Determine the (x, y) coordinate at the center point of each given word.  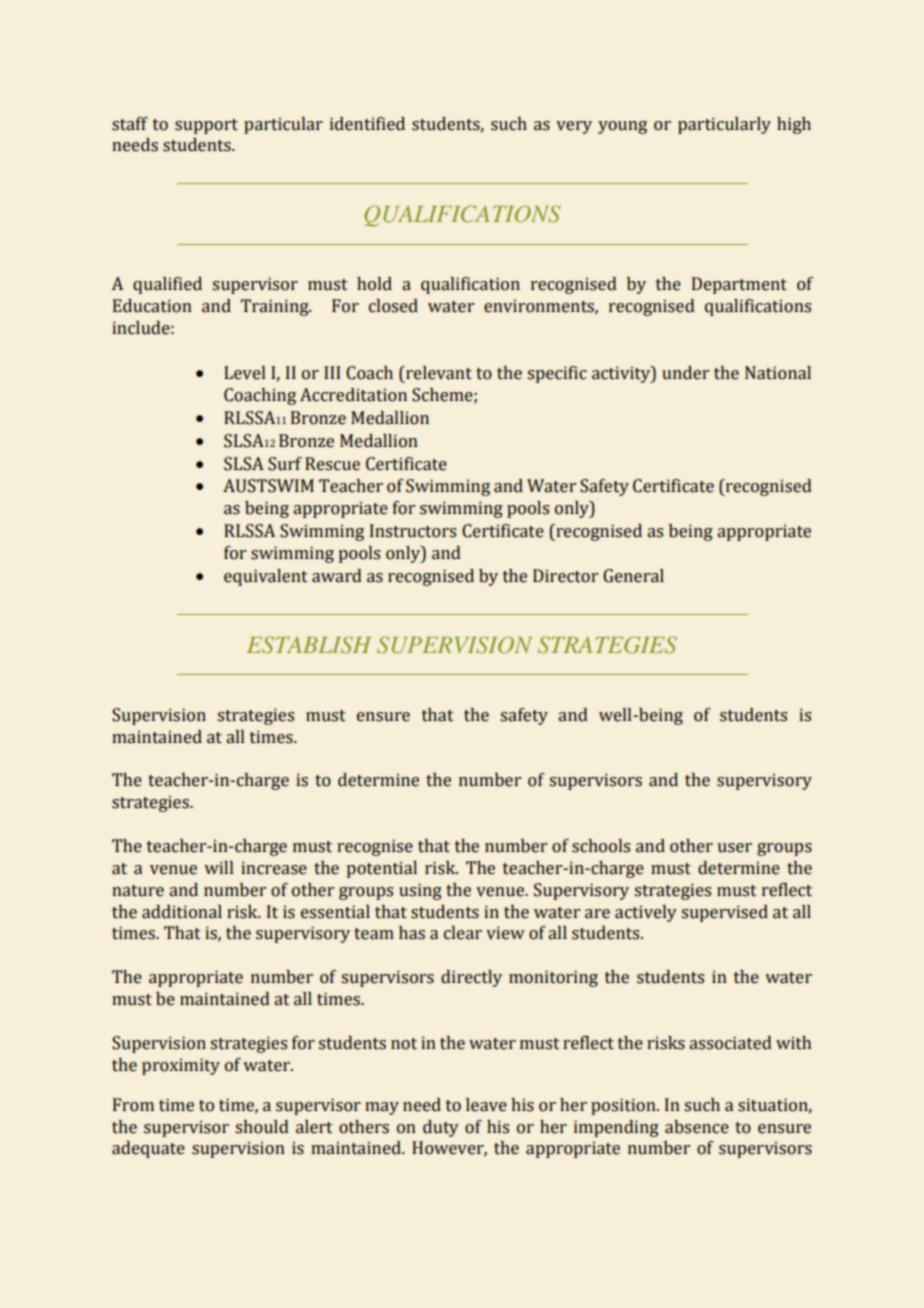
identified (367, 124)
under (685, 373)
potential (381, 869)
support (206, 126)
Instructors (413, 531)
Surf (285, 464)
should (262, 1127)
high (794, 125)
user (734, 848)
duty (441, 1128)
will (219, 867)
